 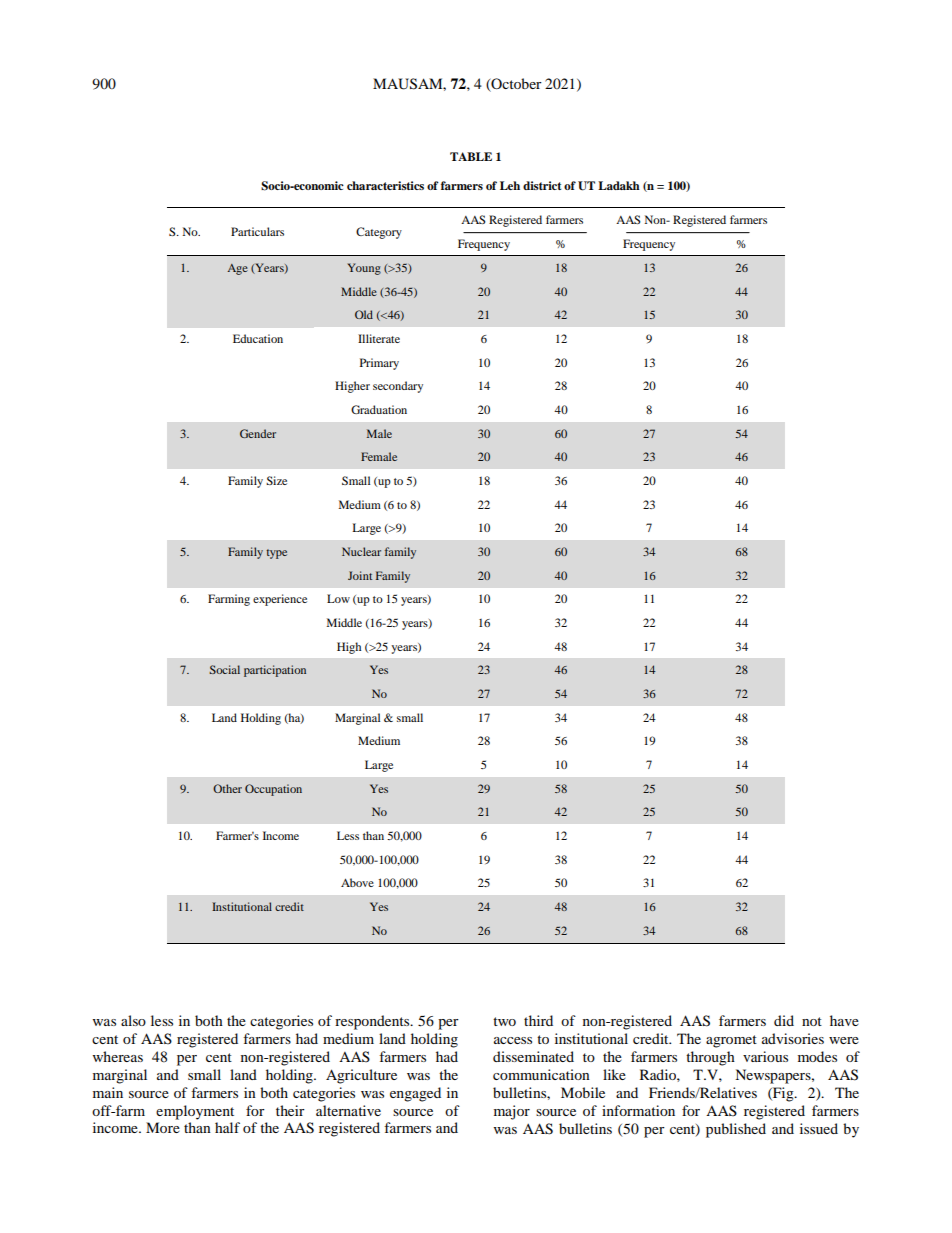 I want to click on Leh, so click(x=510, y=185).
